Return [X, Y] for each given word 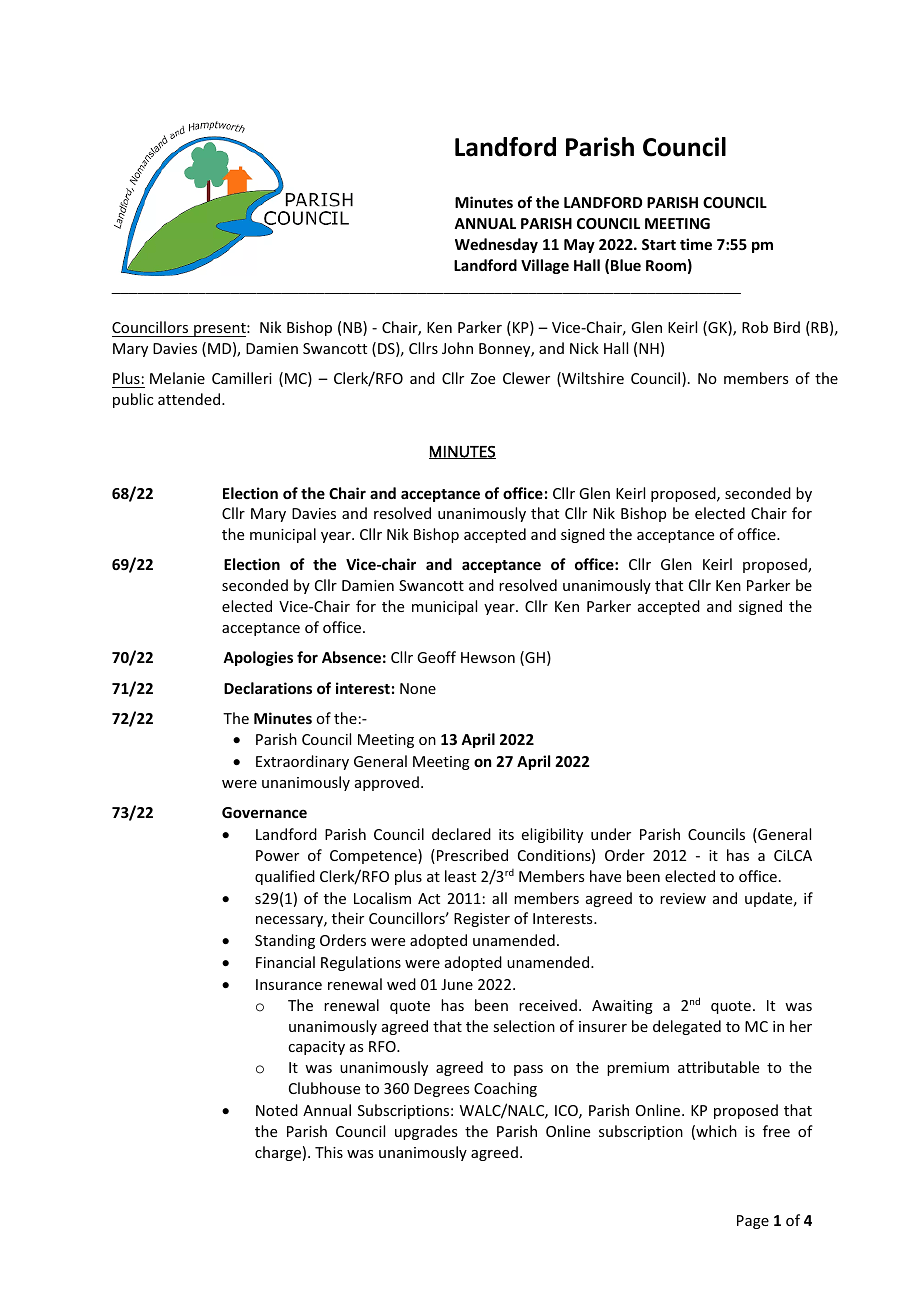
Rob [755, 327]
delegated [687, 1027]
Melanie [177, 378]
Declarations [268, 688]
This [329, 1152]
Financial [285, 962]
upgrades [426, 1132]
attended [190, 399]
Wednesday [496, 245]
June [457, 984]
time [696, 244]
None [418, 688]
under [611, 834]
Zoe [483, 378]
